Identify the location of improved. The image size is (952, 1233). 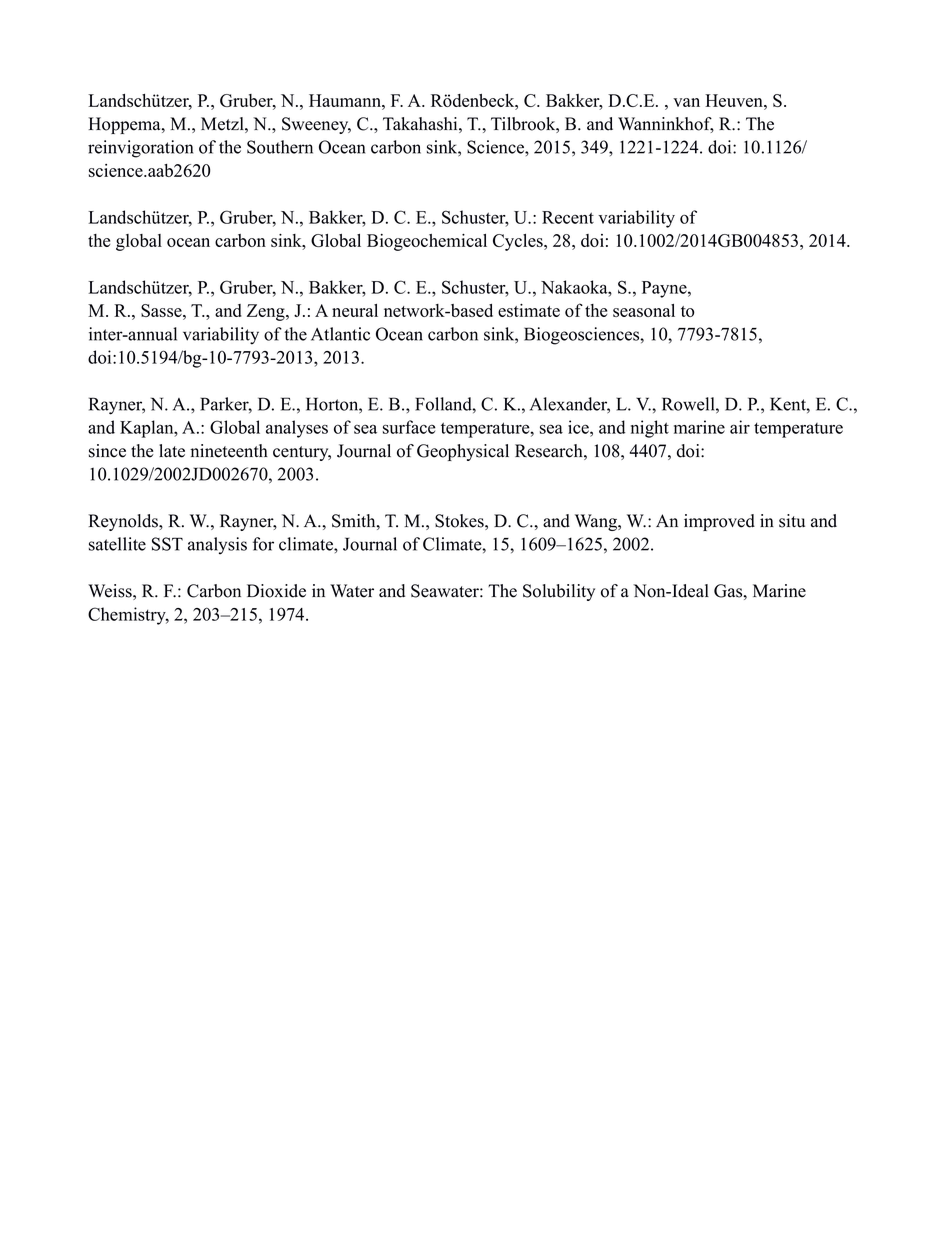
(719, 522).
